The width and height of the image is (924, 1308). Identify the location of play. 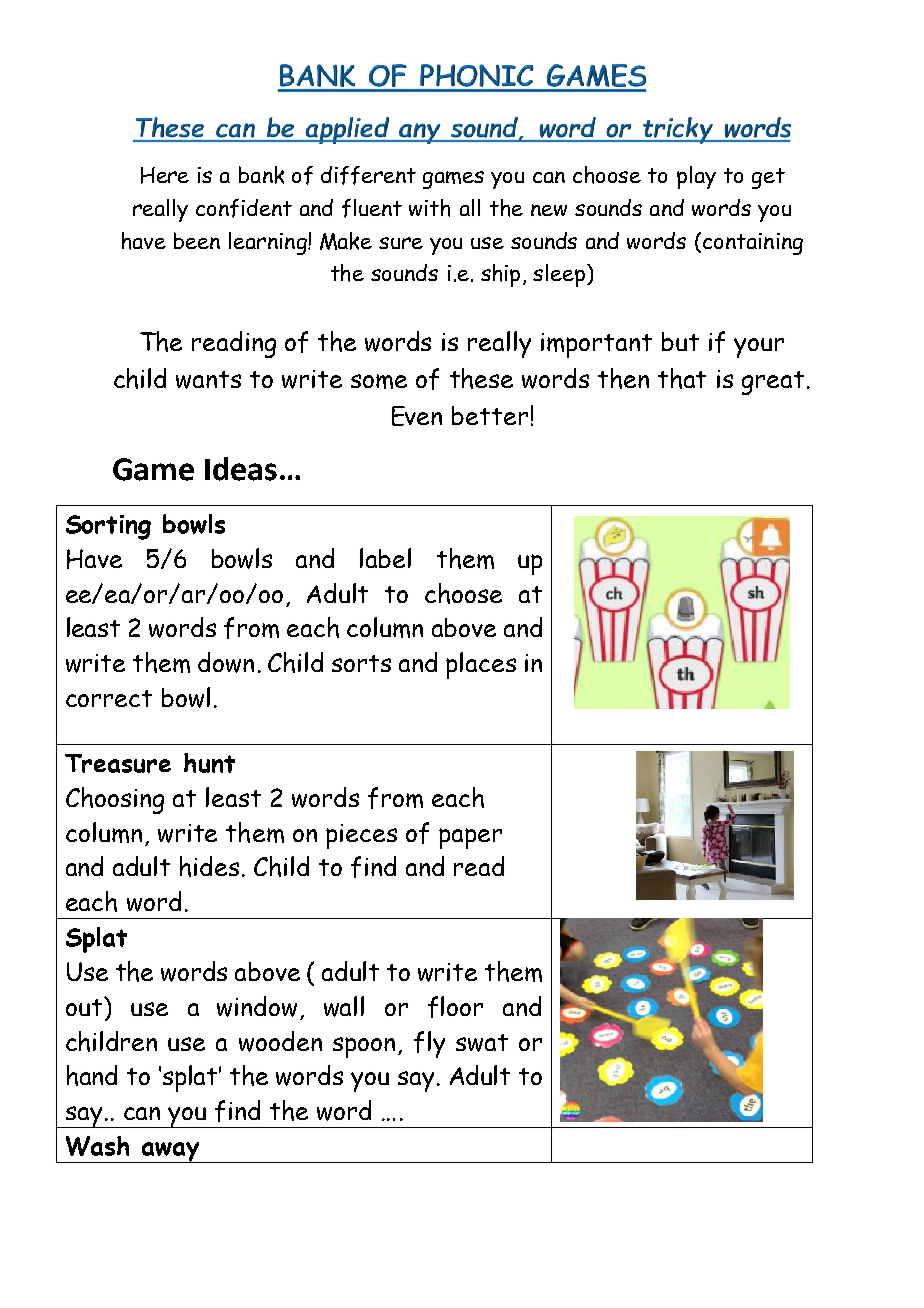
(696, 177).
